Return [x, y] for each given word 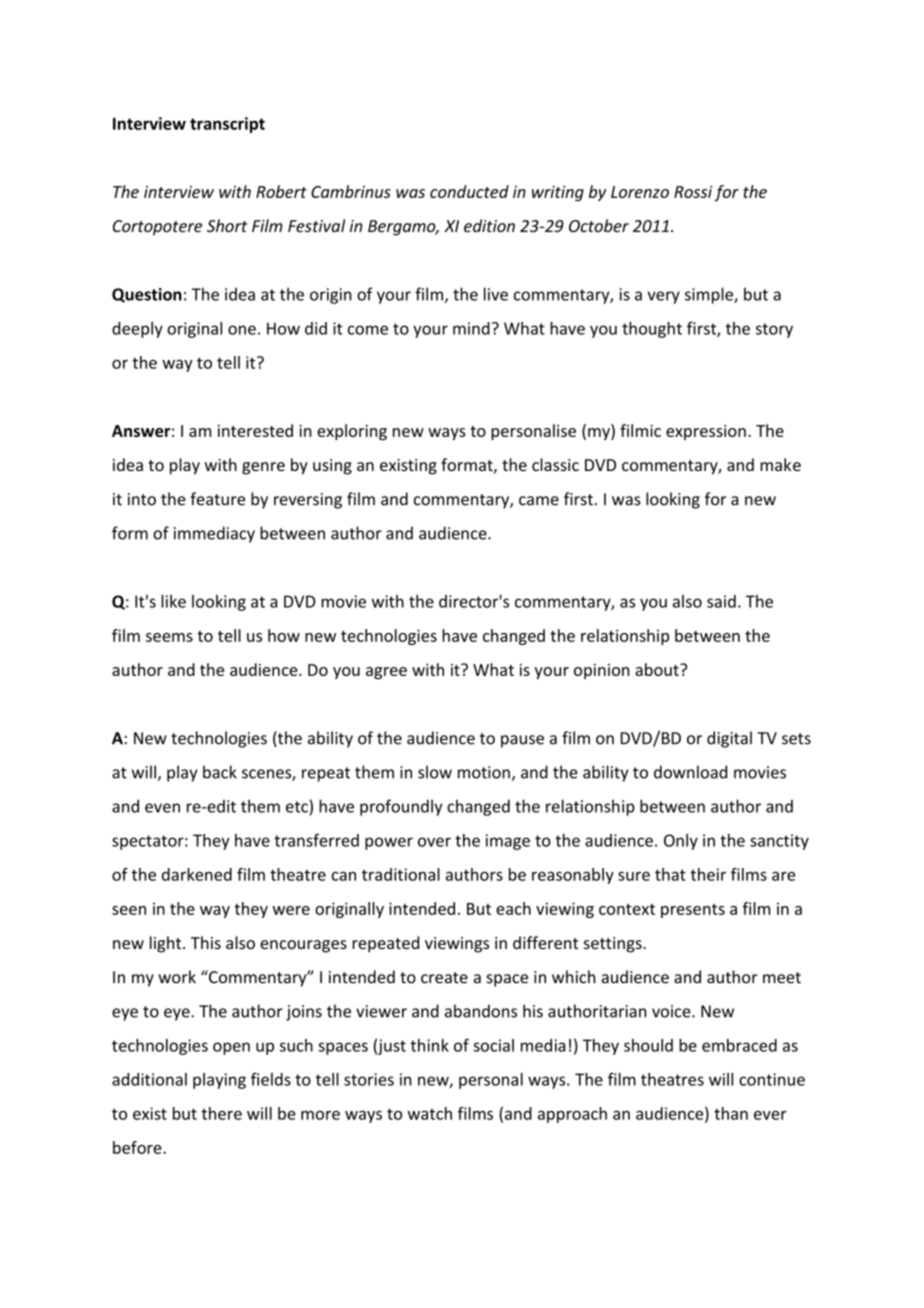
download [690, 772]
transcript [227, 125]
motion [484, 772]
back [220, 772]
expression [706, 432]
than [731, 1113]
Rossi [693, 192]
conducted [469, 191]
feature [217, 499]
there [221, 1113]
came [539, 501]
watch [430, 1113]
